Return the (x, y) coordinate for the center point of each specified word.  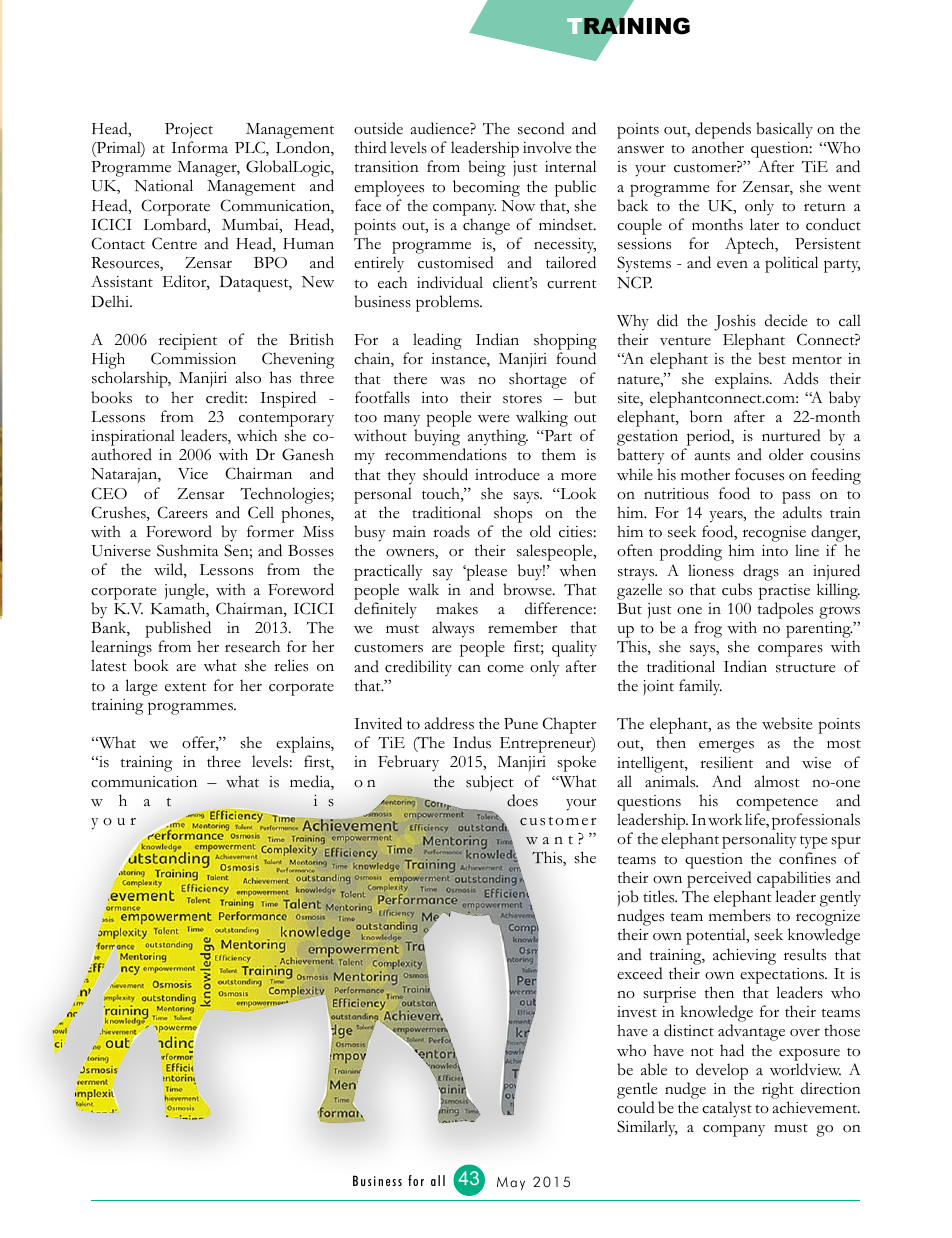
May (511, 1183)
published (178, 631)
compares (790, 650)
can (469, 669)
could (636, 1107)
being (486, 168)
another (718, 147)
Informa (199, 147)
